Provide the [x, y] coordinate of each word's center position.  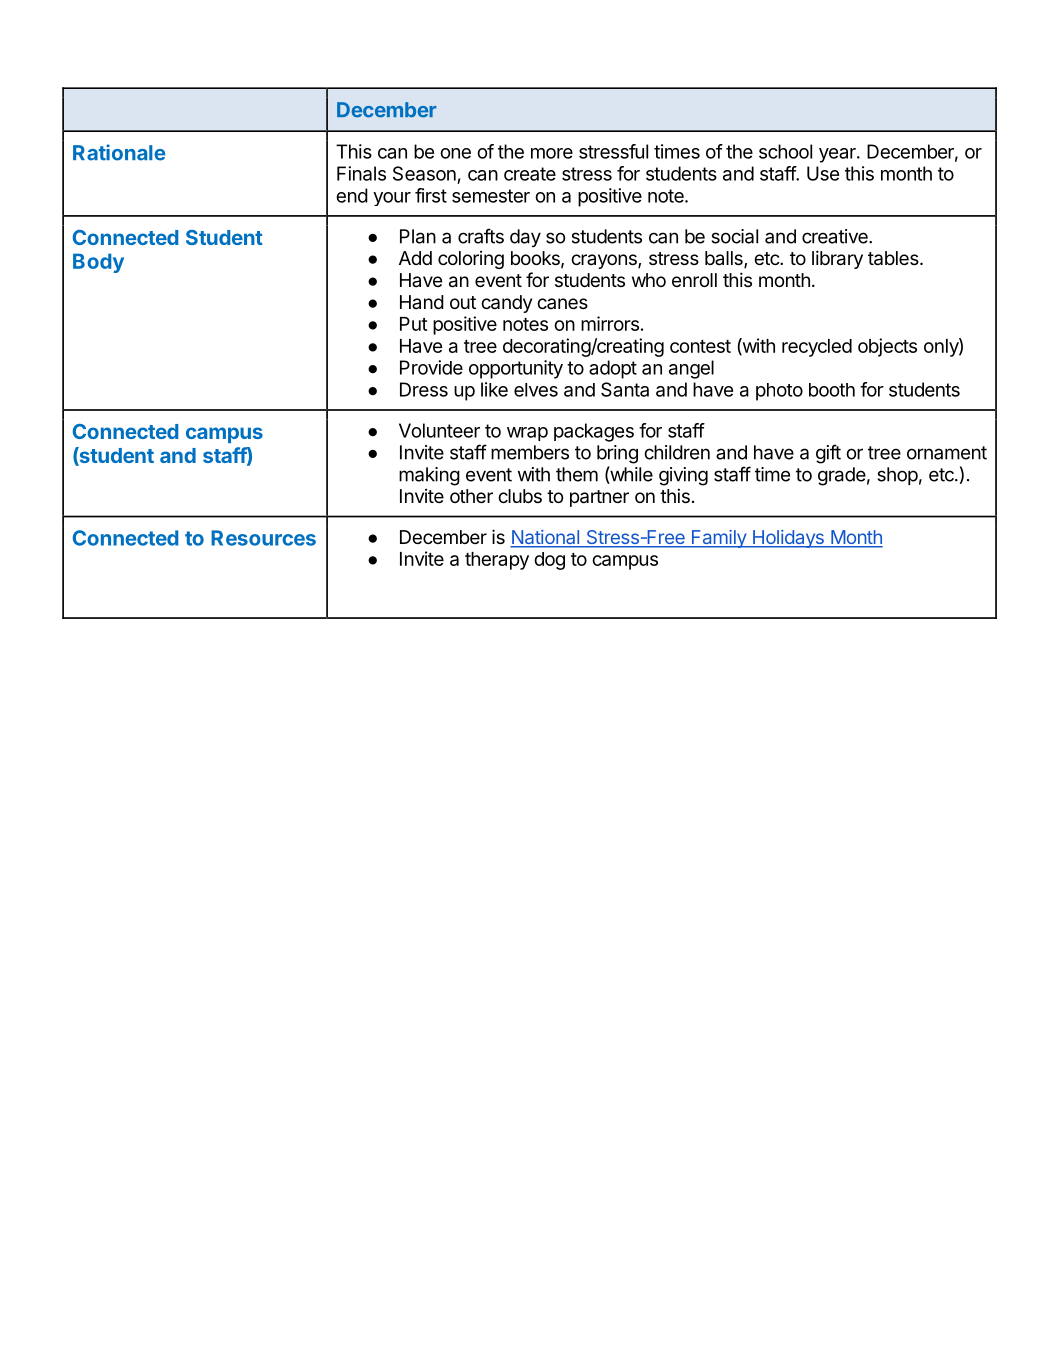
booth [832, 390]
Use [823, 173]
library [837, 259]
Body [98, 263]
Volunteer [439, 430]
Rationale [119, 152]
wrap [527, 434]
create [530, 174]
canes [562, 303]
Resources [263, 538]
